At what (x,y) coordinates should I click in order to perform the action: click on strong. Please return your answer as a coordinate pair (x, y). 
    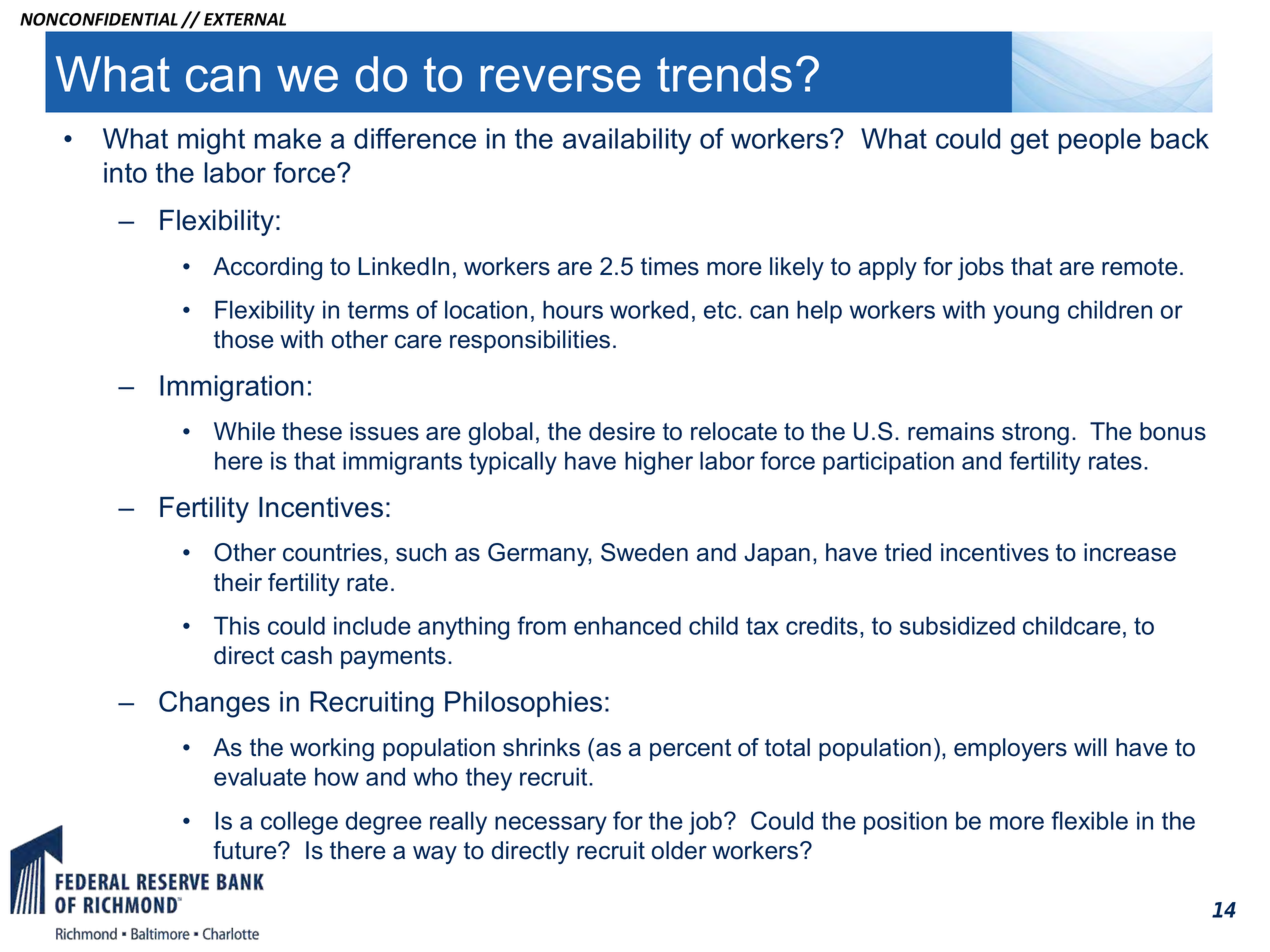
    Looking at the image, I should click on (1035, 434).
